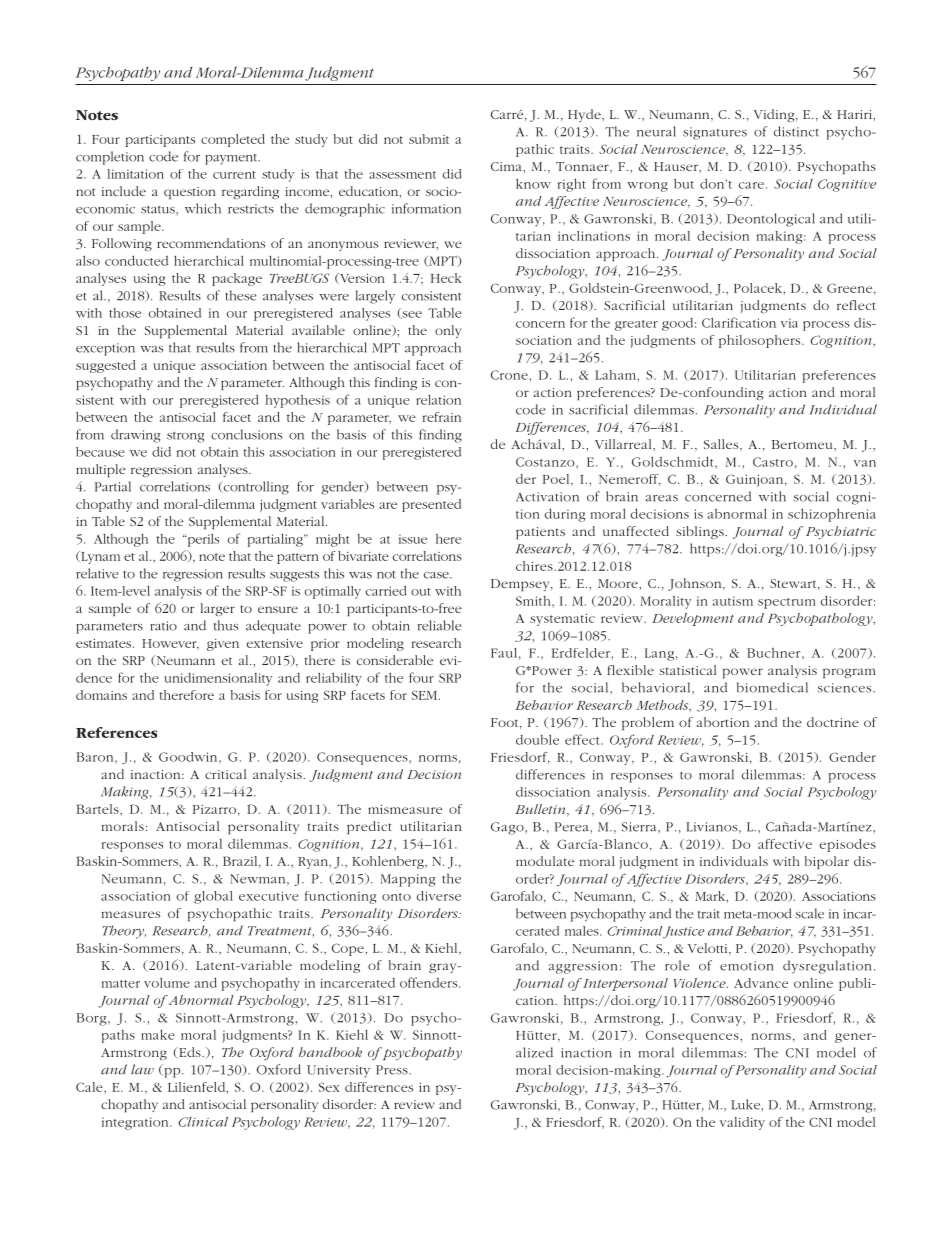 The image size is (952, 1237). I want to click on completed, so click(233, 140).
